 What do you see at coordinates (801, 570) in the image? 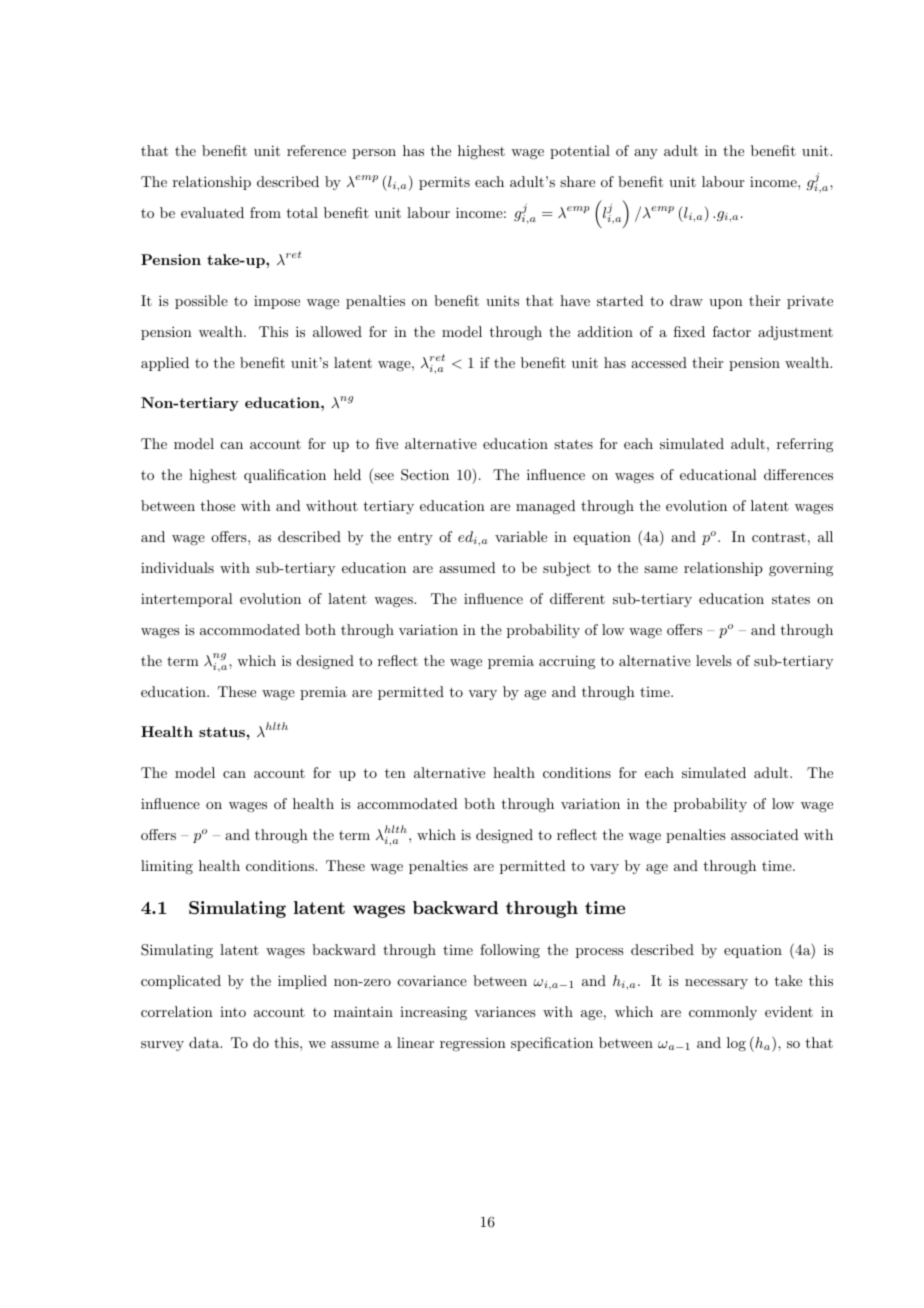
I see `governing` at bounding box center [801, 570].
